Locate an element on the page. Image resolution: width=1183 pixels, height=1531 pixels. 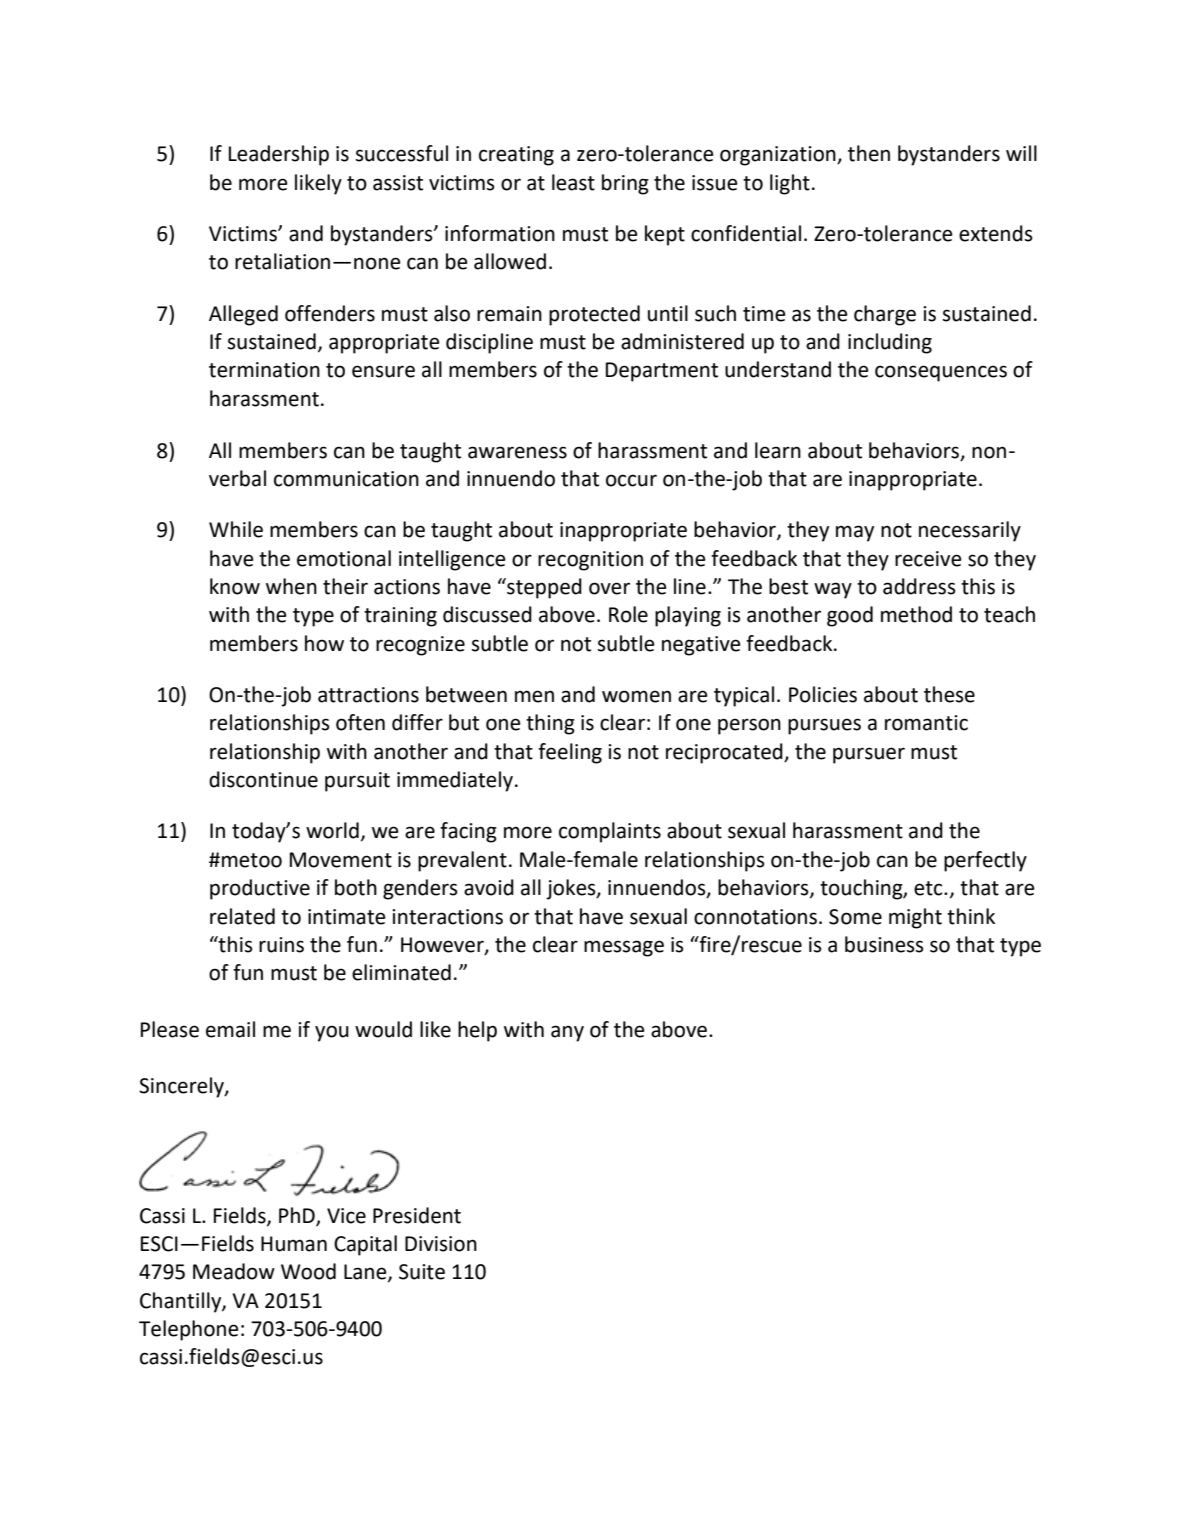
romantic is located at coordinates (926, 723).
